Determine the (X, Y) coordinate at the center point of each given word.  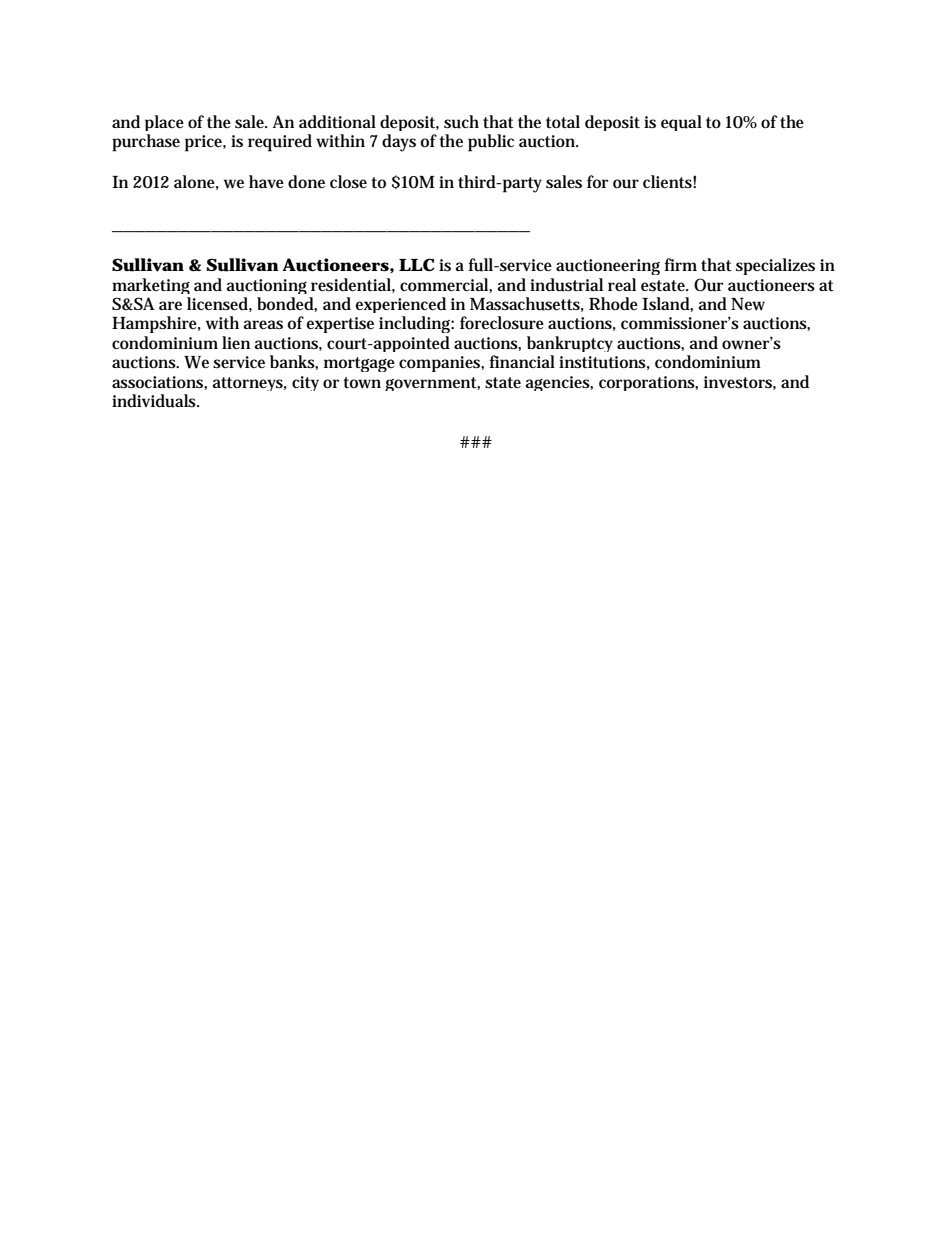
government (432, 384)
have (266, 181)
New (748, 304)
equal (681, 123)
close (348, 181)
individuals (155, 401)
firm (680, 264)
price (205, 143)
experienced (400, 307)
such (461, 122)
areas (263, 325)
